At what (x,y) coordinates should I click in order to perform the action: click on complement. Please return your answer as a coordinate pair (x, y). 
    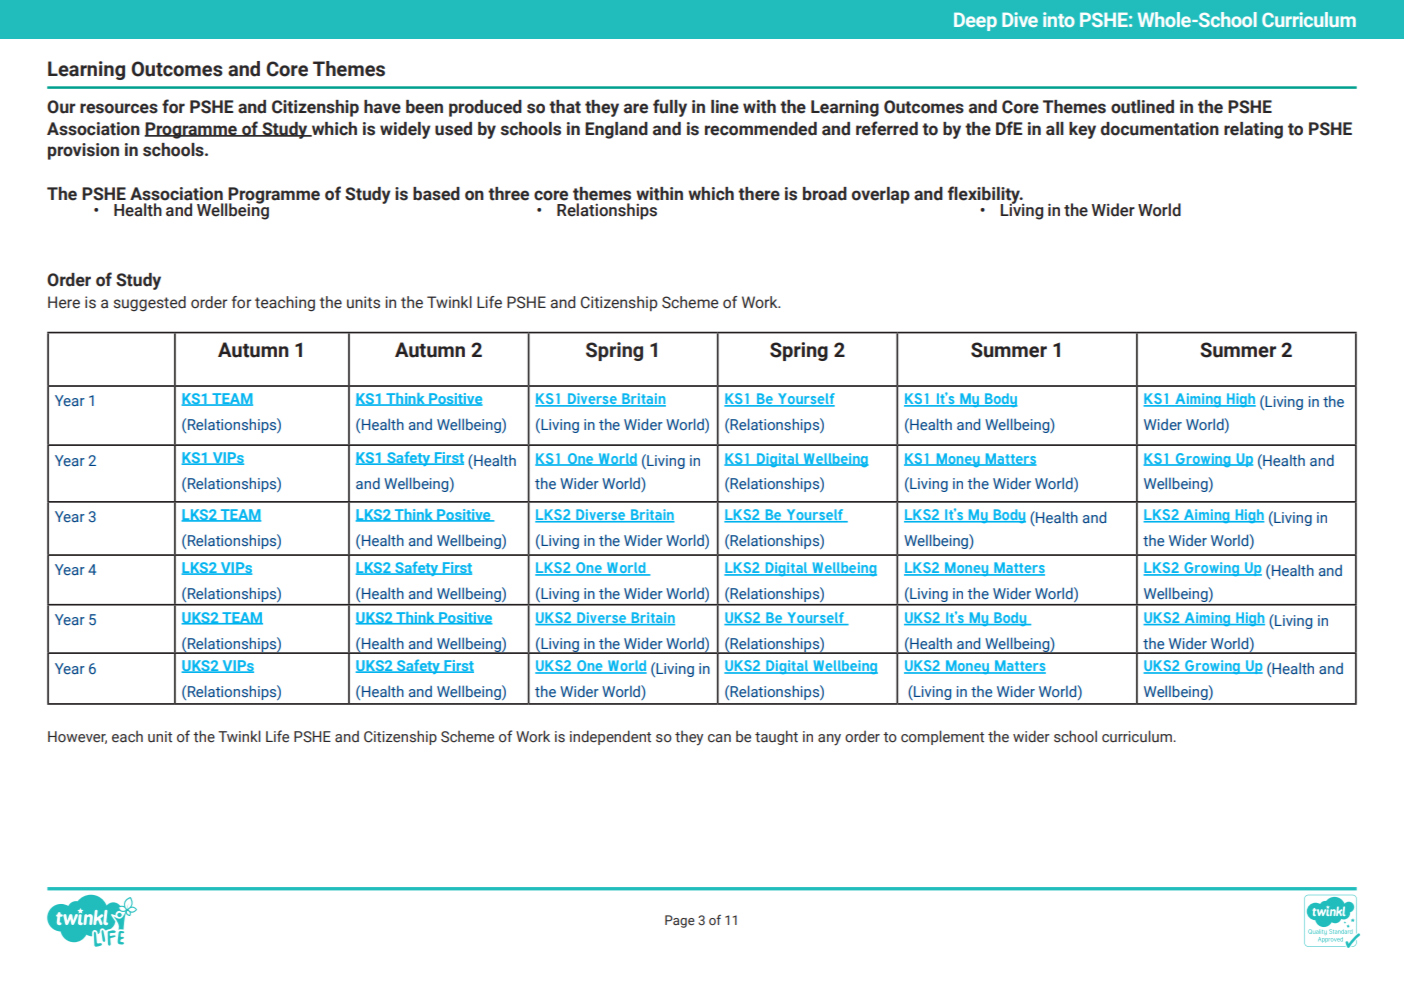
    Looking at the image, I should click on (942, 737).
